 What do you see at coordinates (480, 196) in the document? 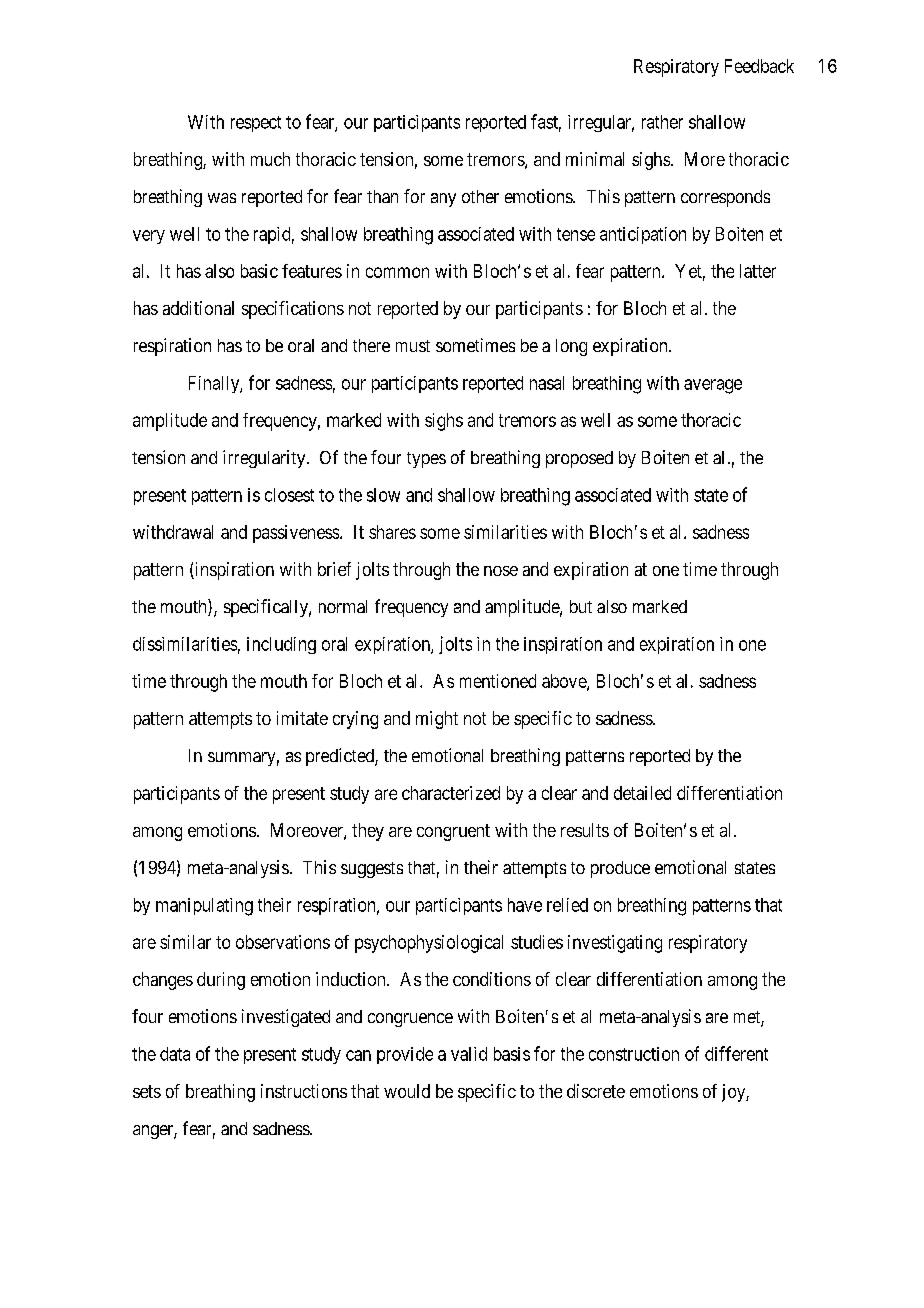
I see `other` at bounding box center [480, 196].
